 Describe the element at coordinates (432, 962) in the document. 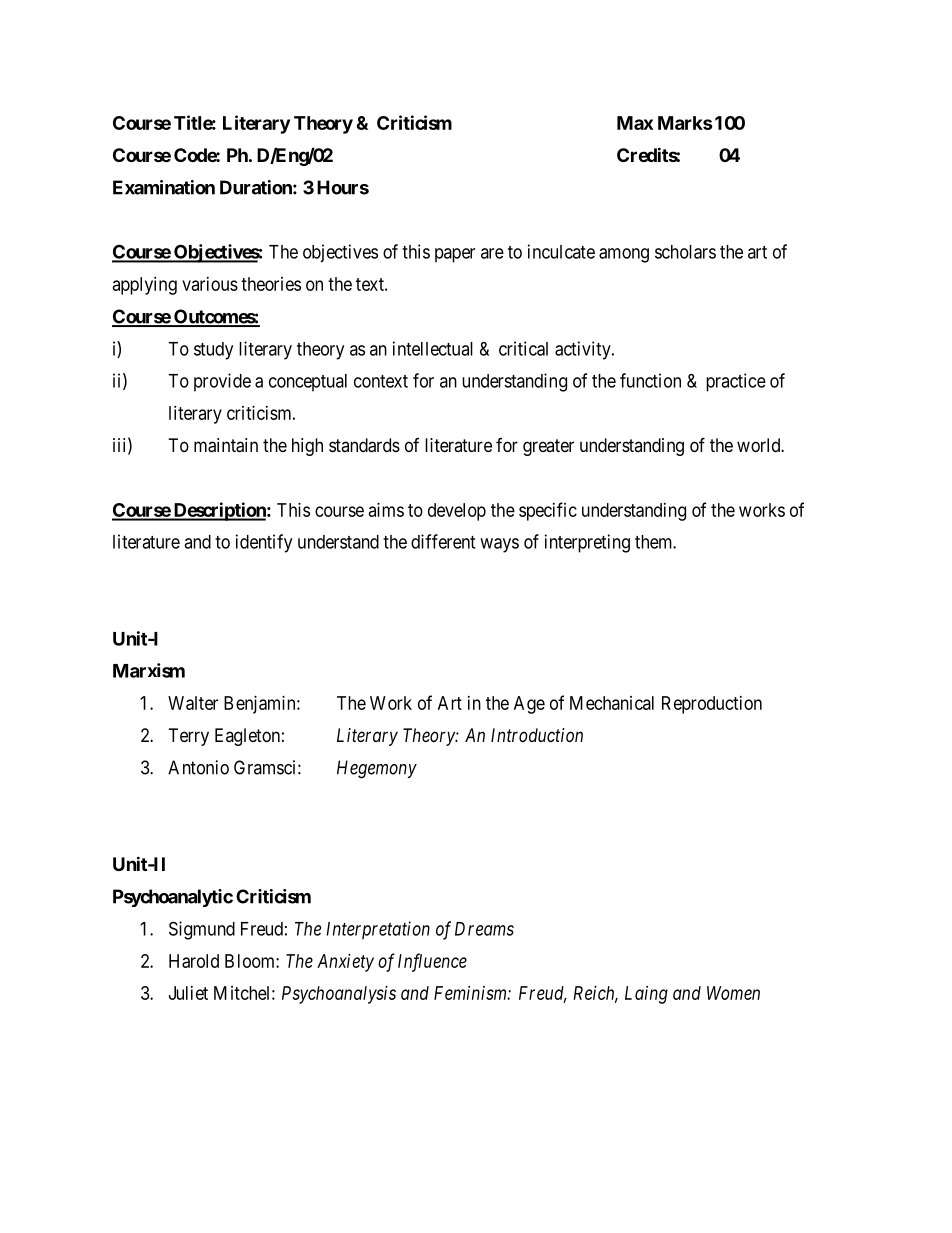

I see `Influence` at that location.
